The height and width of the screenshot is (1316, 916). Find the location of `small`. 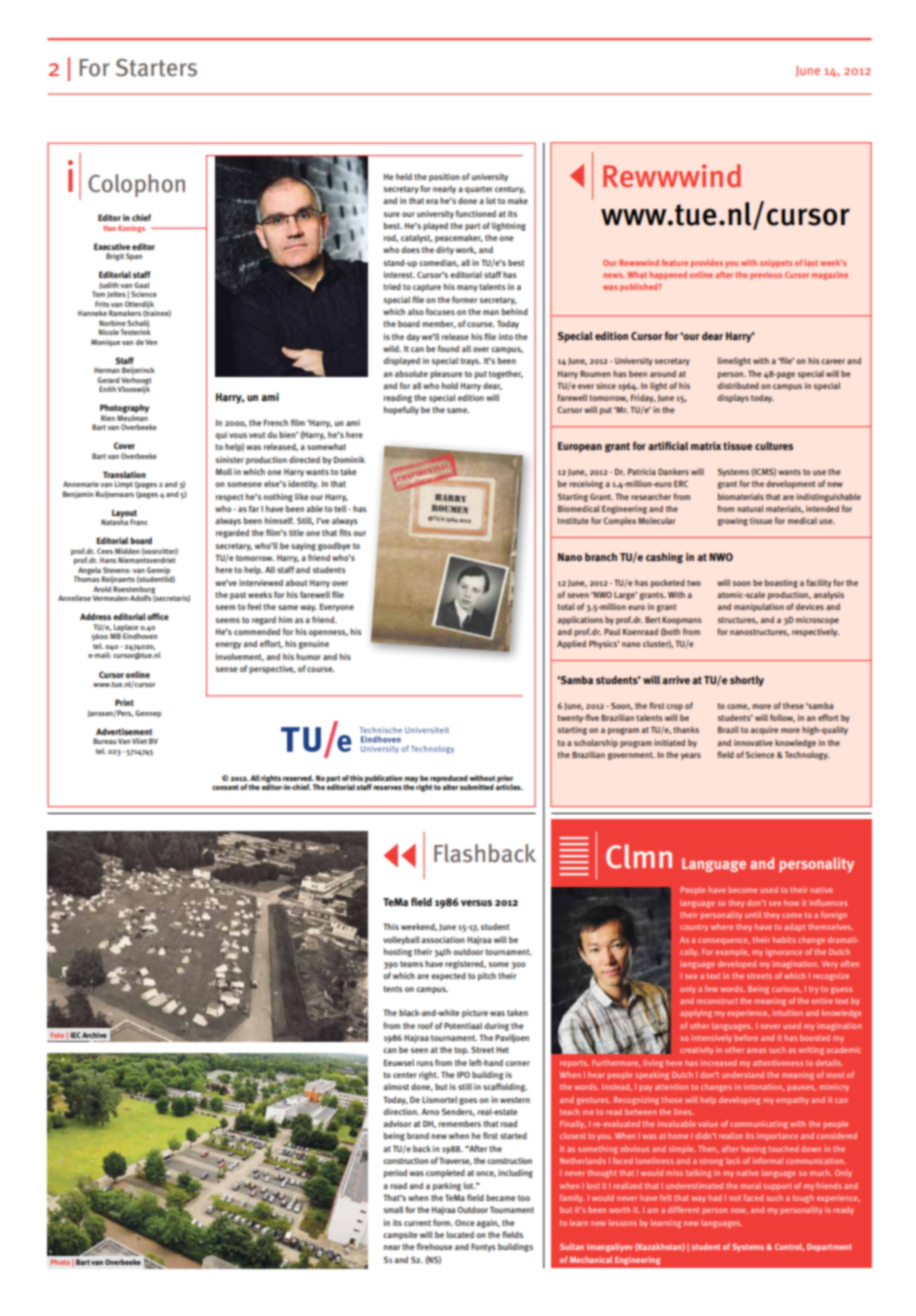

small is located at coordinates (393, 1209).
